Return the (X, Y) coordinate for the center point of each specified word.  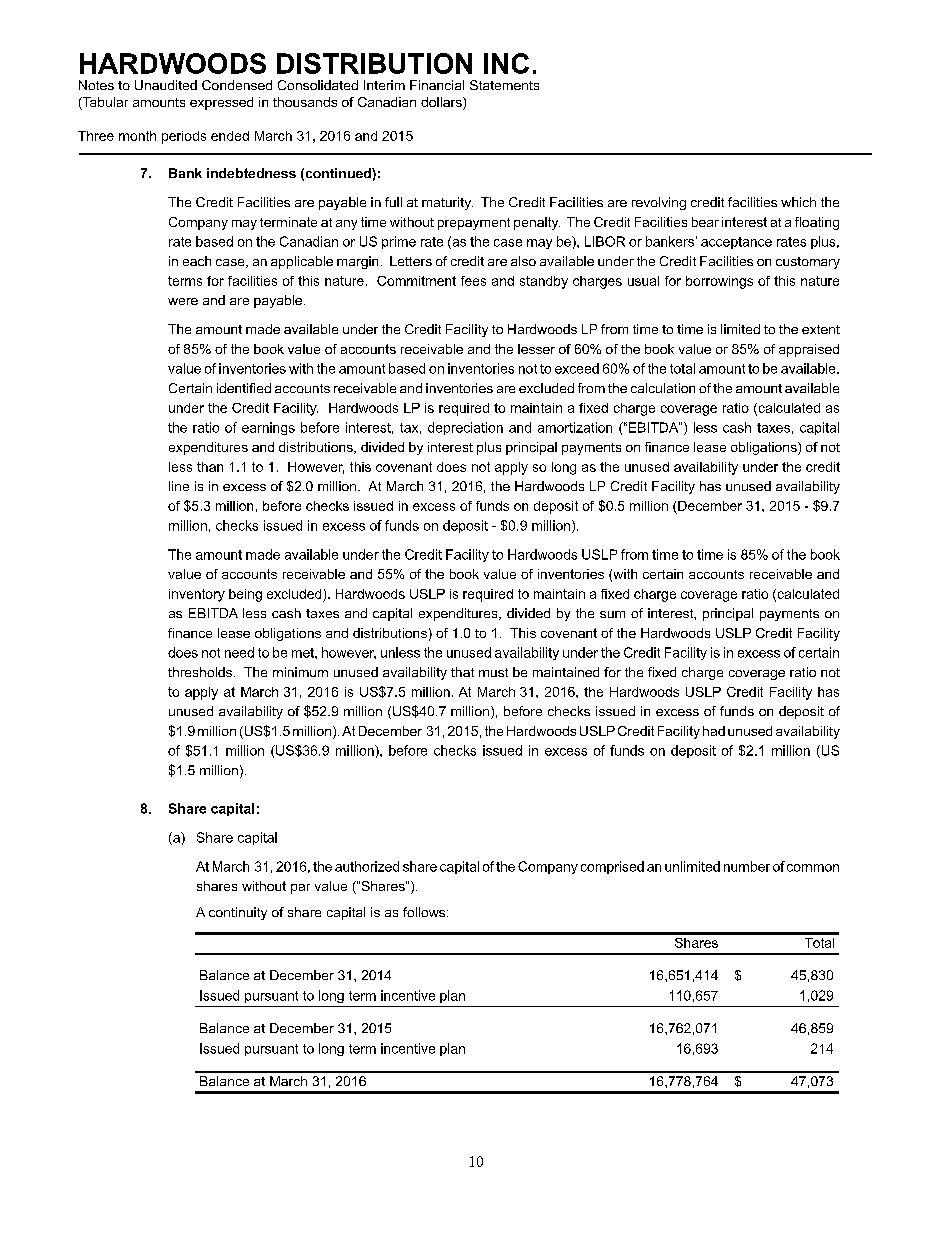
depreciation (465, 428)
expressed (221, 103)
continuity (238, 913)
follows (425, 912)
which (798, 202)
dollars (442, 103)
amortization (575, 427)
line (179, 486)
